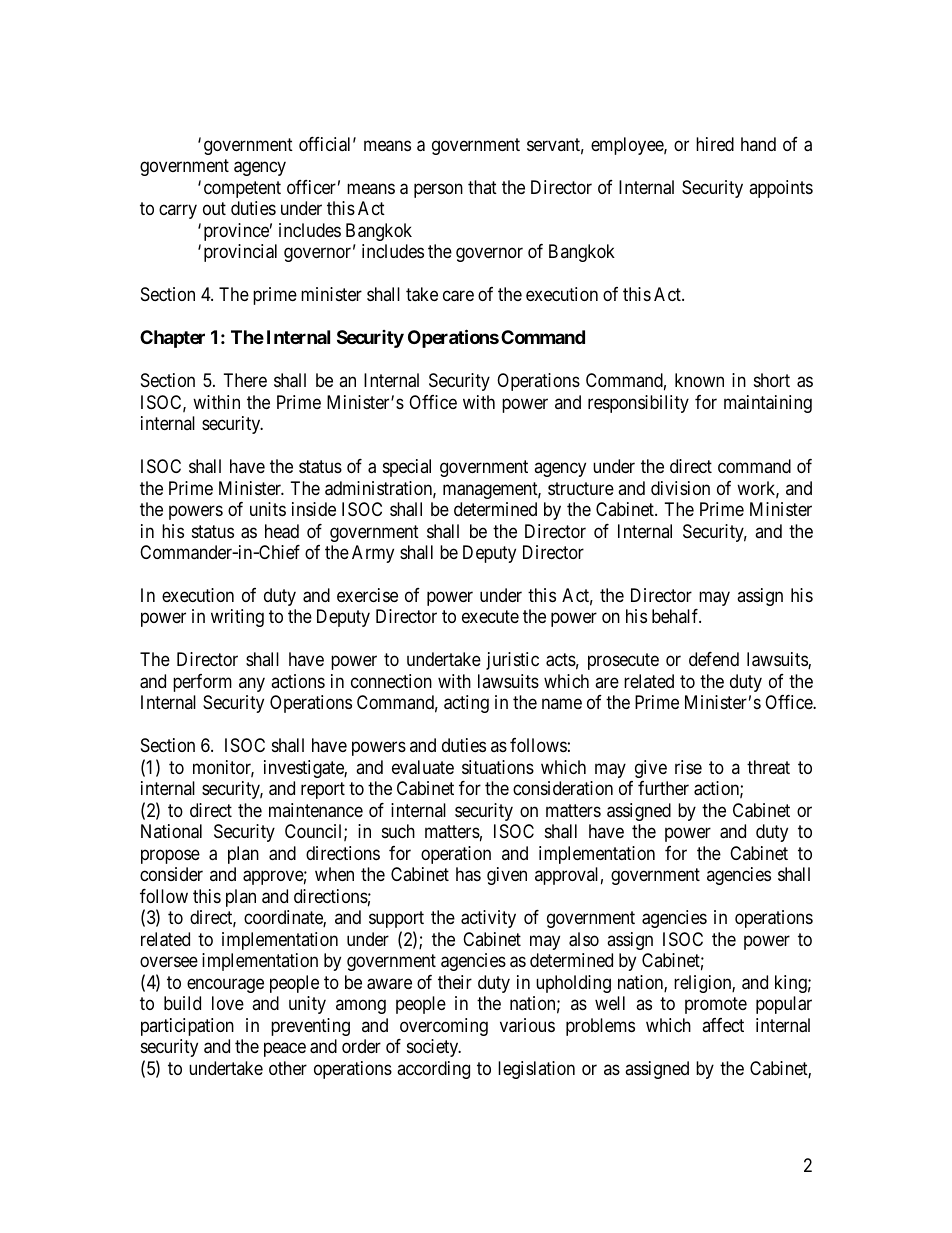 The height and width of the document is (1233, 952). Describe the element at coordinates (715, 144) in the document. I see `hired` at that location.
